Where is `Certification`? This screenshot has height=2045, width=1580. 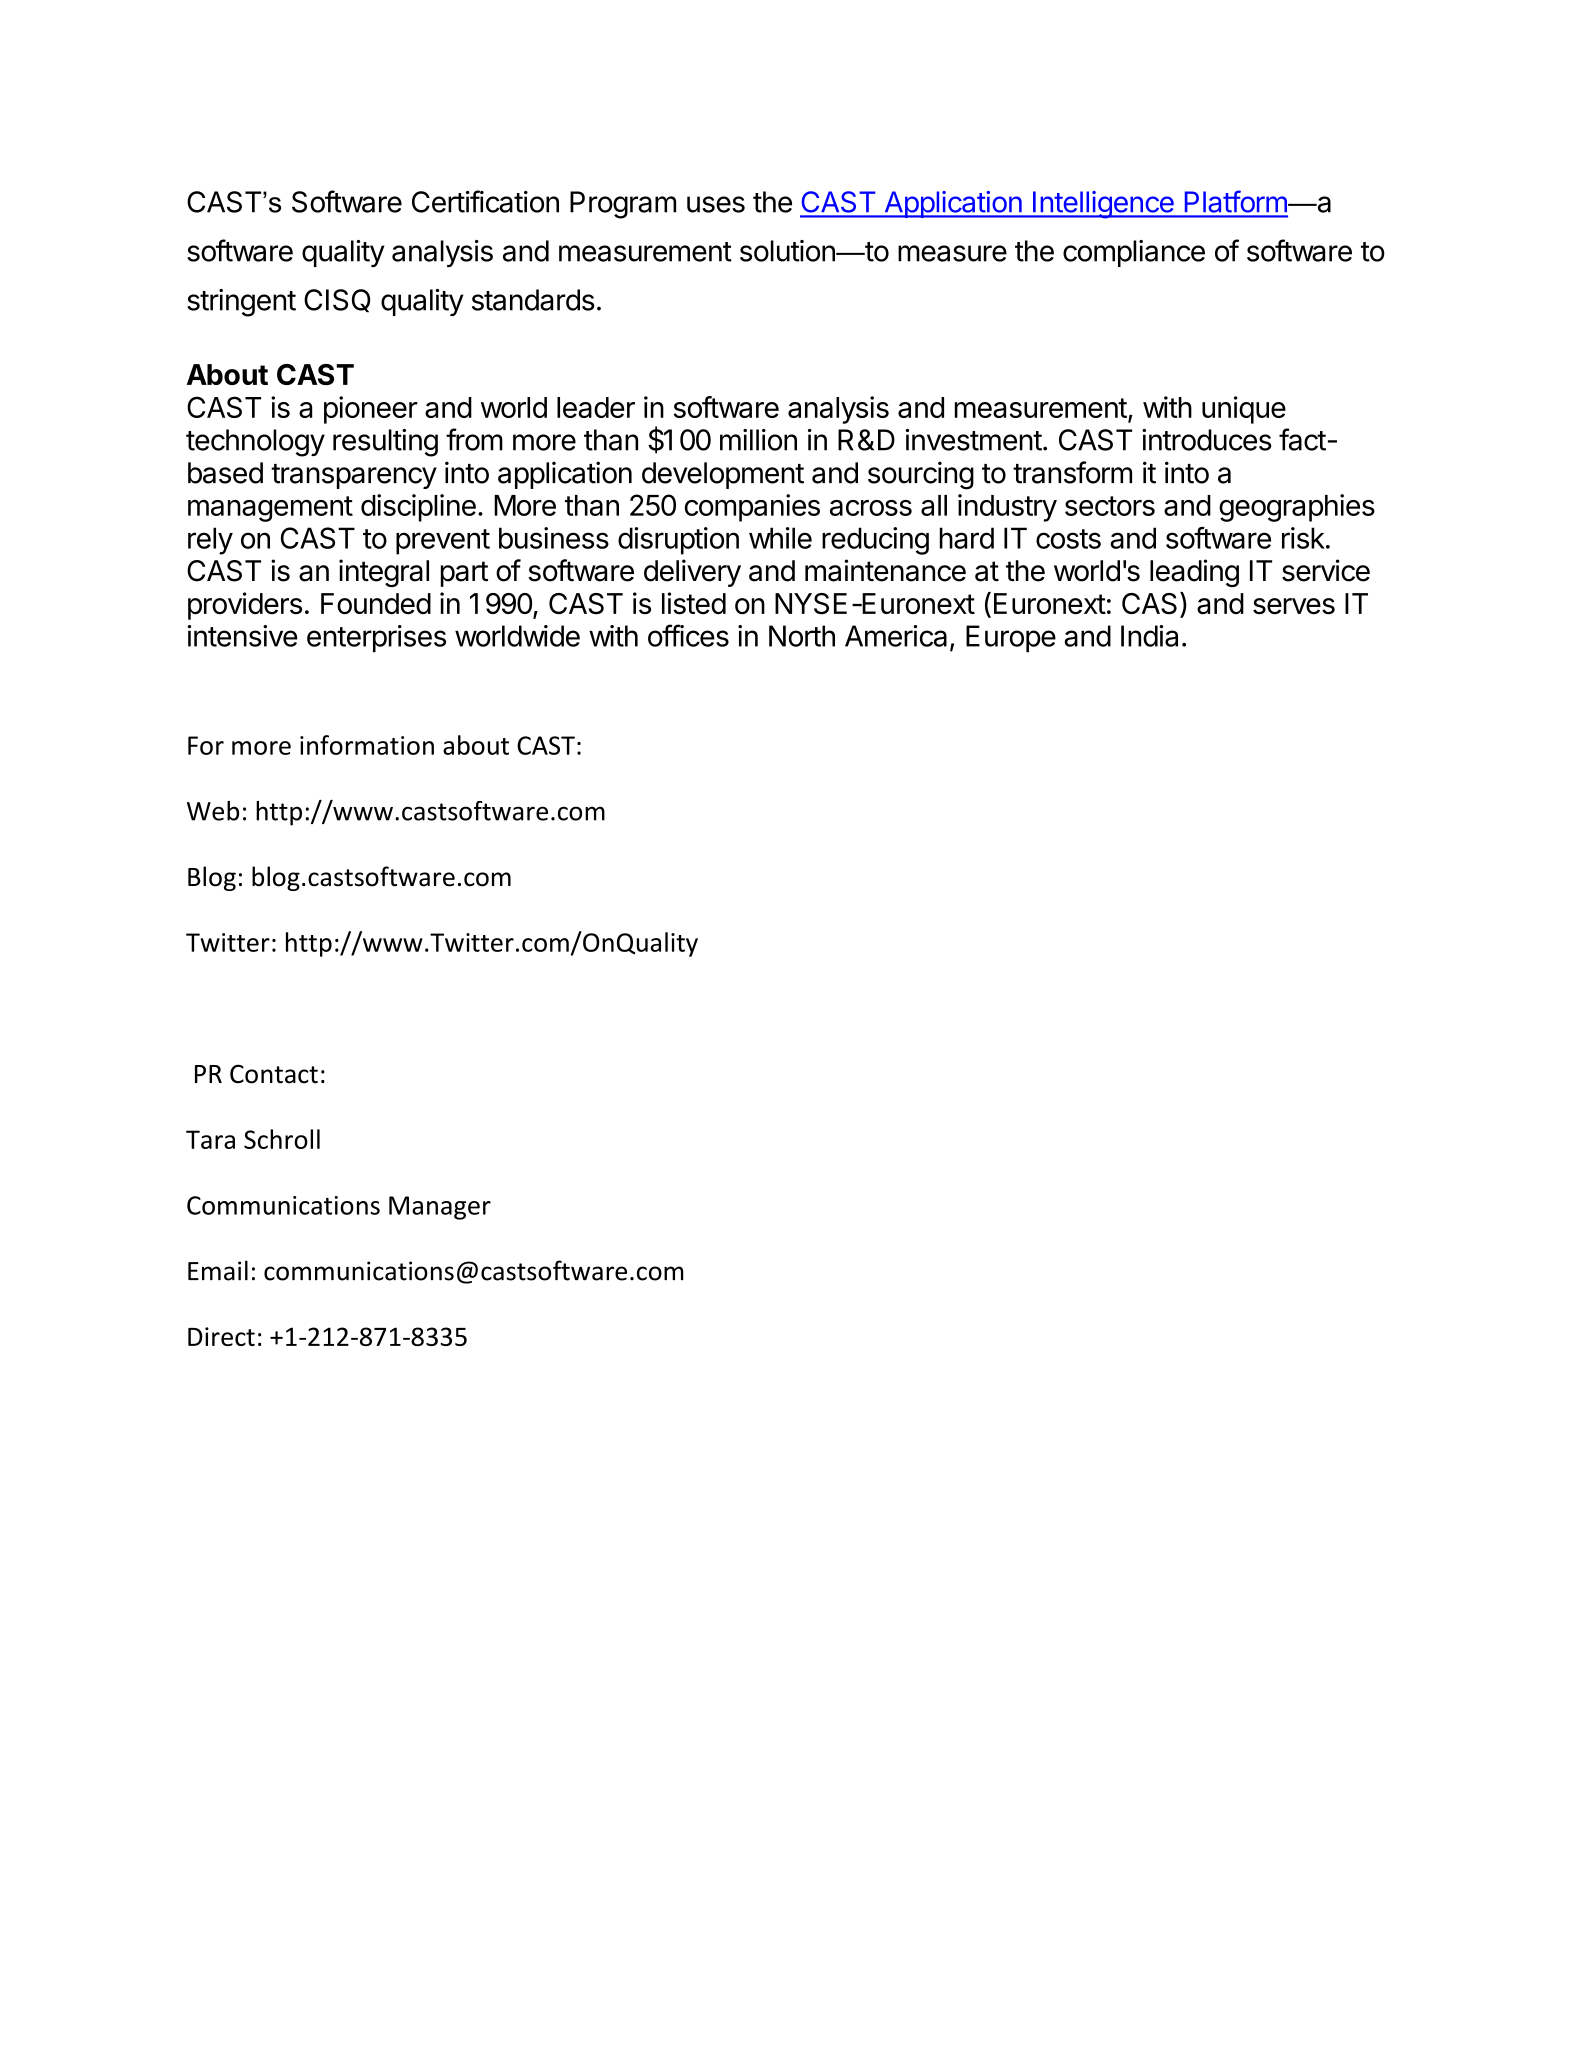
Certification is located at coordinates (485, 201).
